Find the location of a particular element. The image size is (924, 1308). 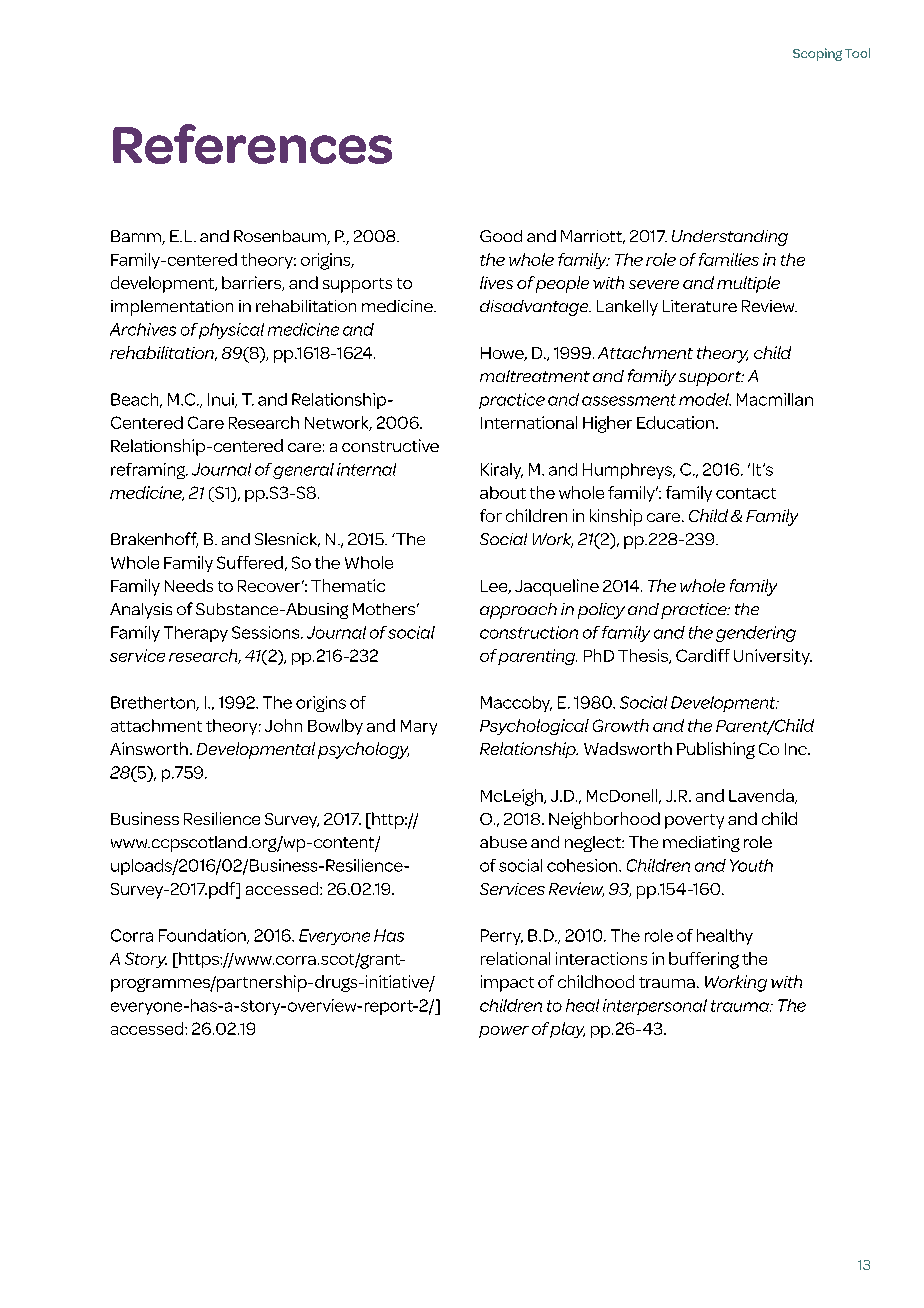

Foundation is located at coordinates (203, 936).
